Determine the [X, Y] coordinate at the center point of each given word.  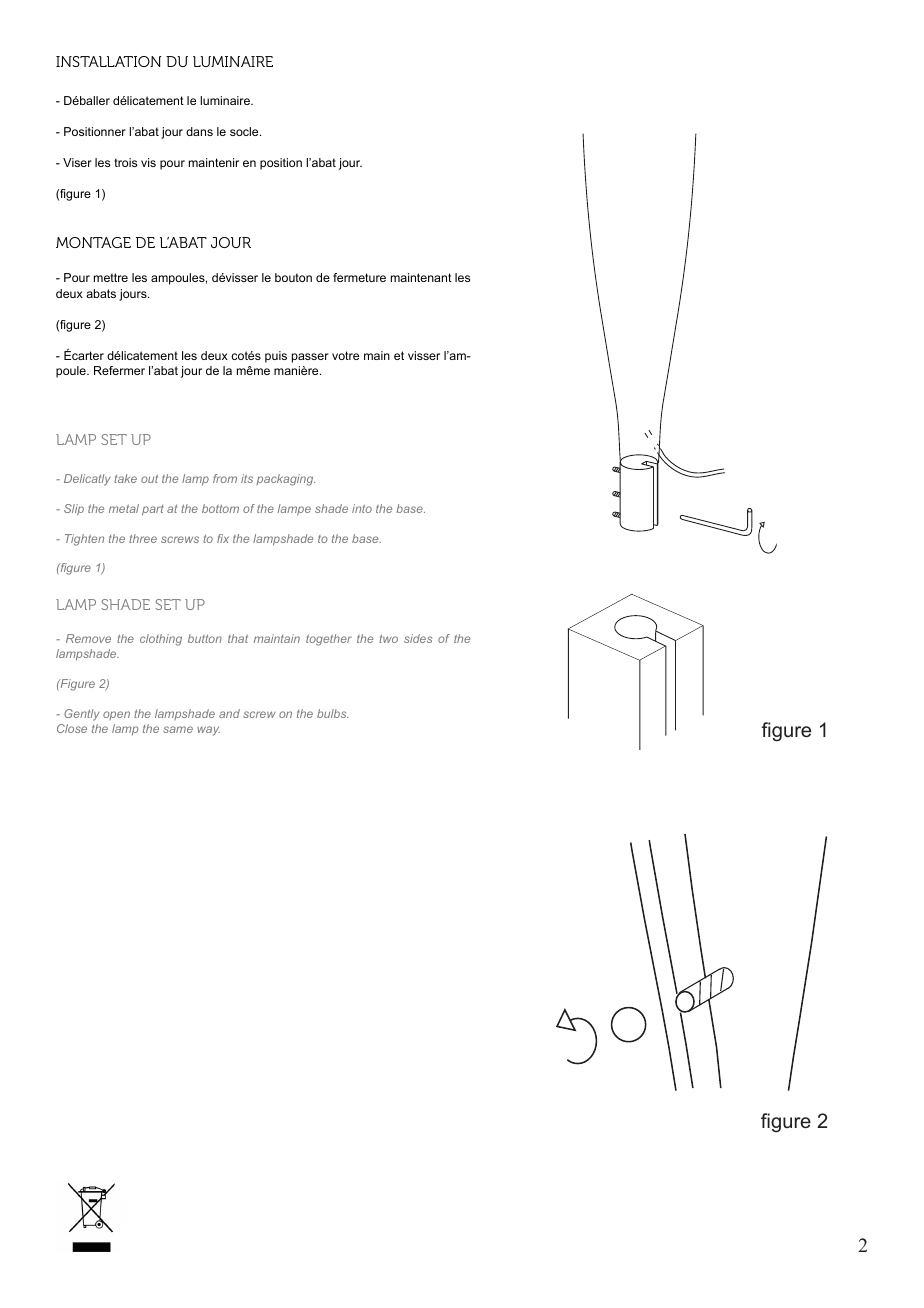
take [125, 478]
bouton [293, 277]
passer [310, 358]
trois [125, 162]
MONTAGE [93, 242]
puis [276, 357]
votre [345, 355]
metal [124, 508]
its [247, 478]
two [388, 638]
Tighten [84, 540]
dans [199, 131]
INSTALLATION [108, 61]
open [116, 715]
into [362, 508]
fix [223, 538]
